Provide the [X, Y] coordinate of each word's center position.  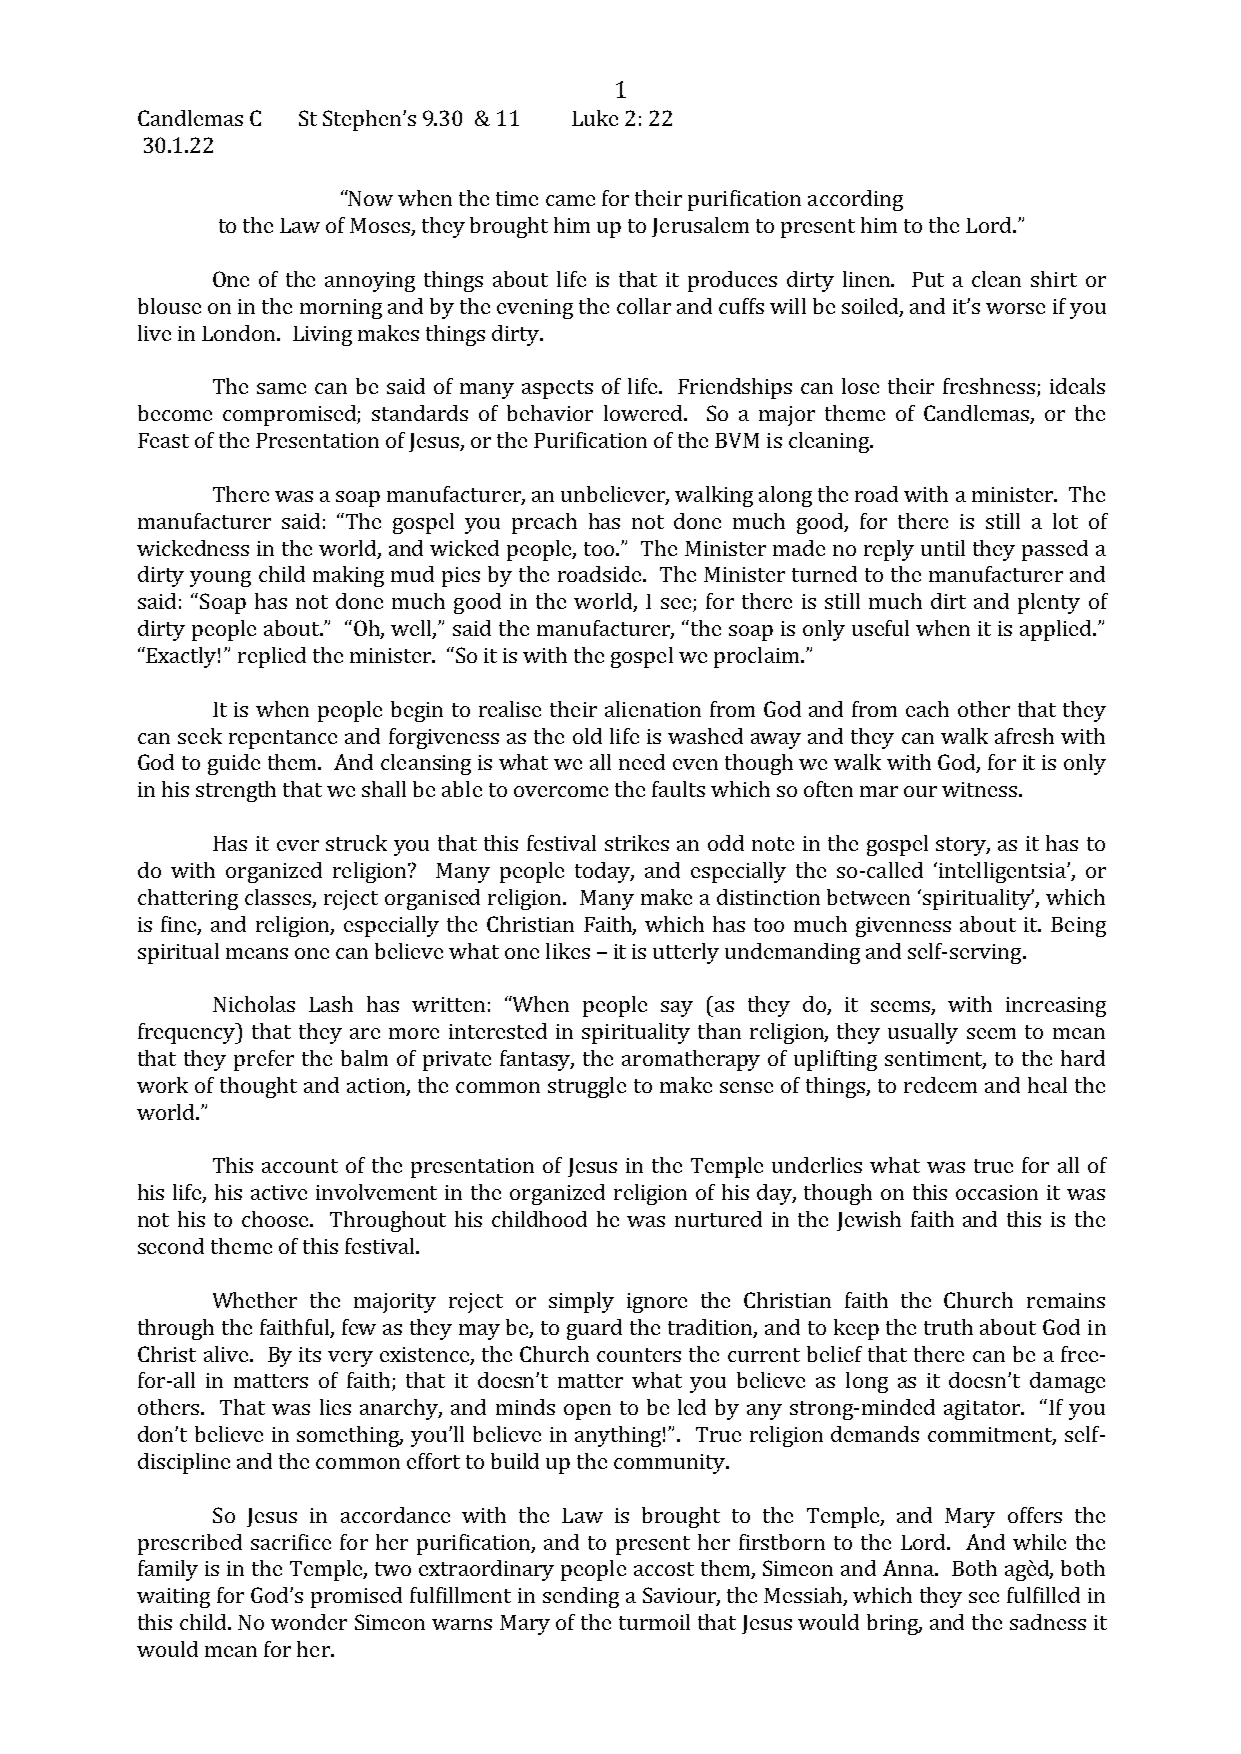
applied [1057, 630]
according [855, 200]
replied [272, 657]
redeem [940, 1085]
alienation [653, 709]
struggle [587, 1087]
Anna [909, 1568]
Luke [595, 118]
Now [370, 198]
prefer [264, 1060]
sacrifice [291, 1542]
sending [581, 1597]
